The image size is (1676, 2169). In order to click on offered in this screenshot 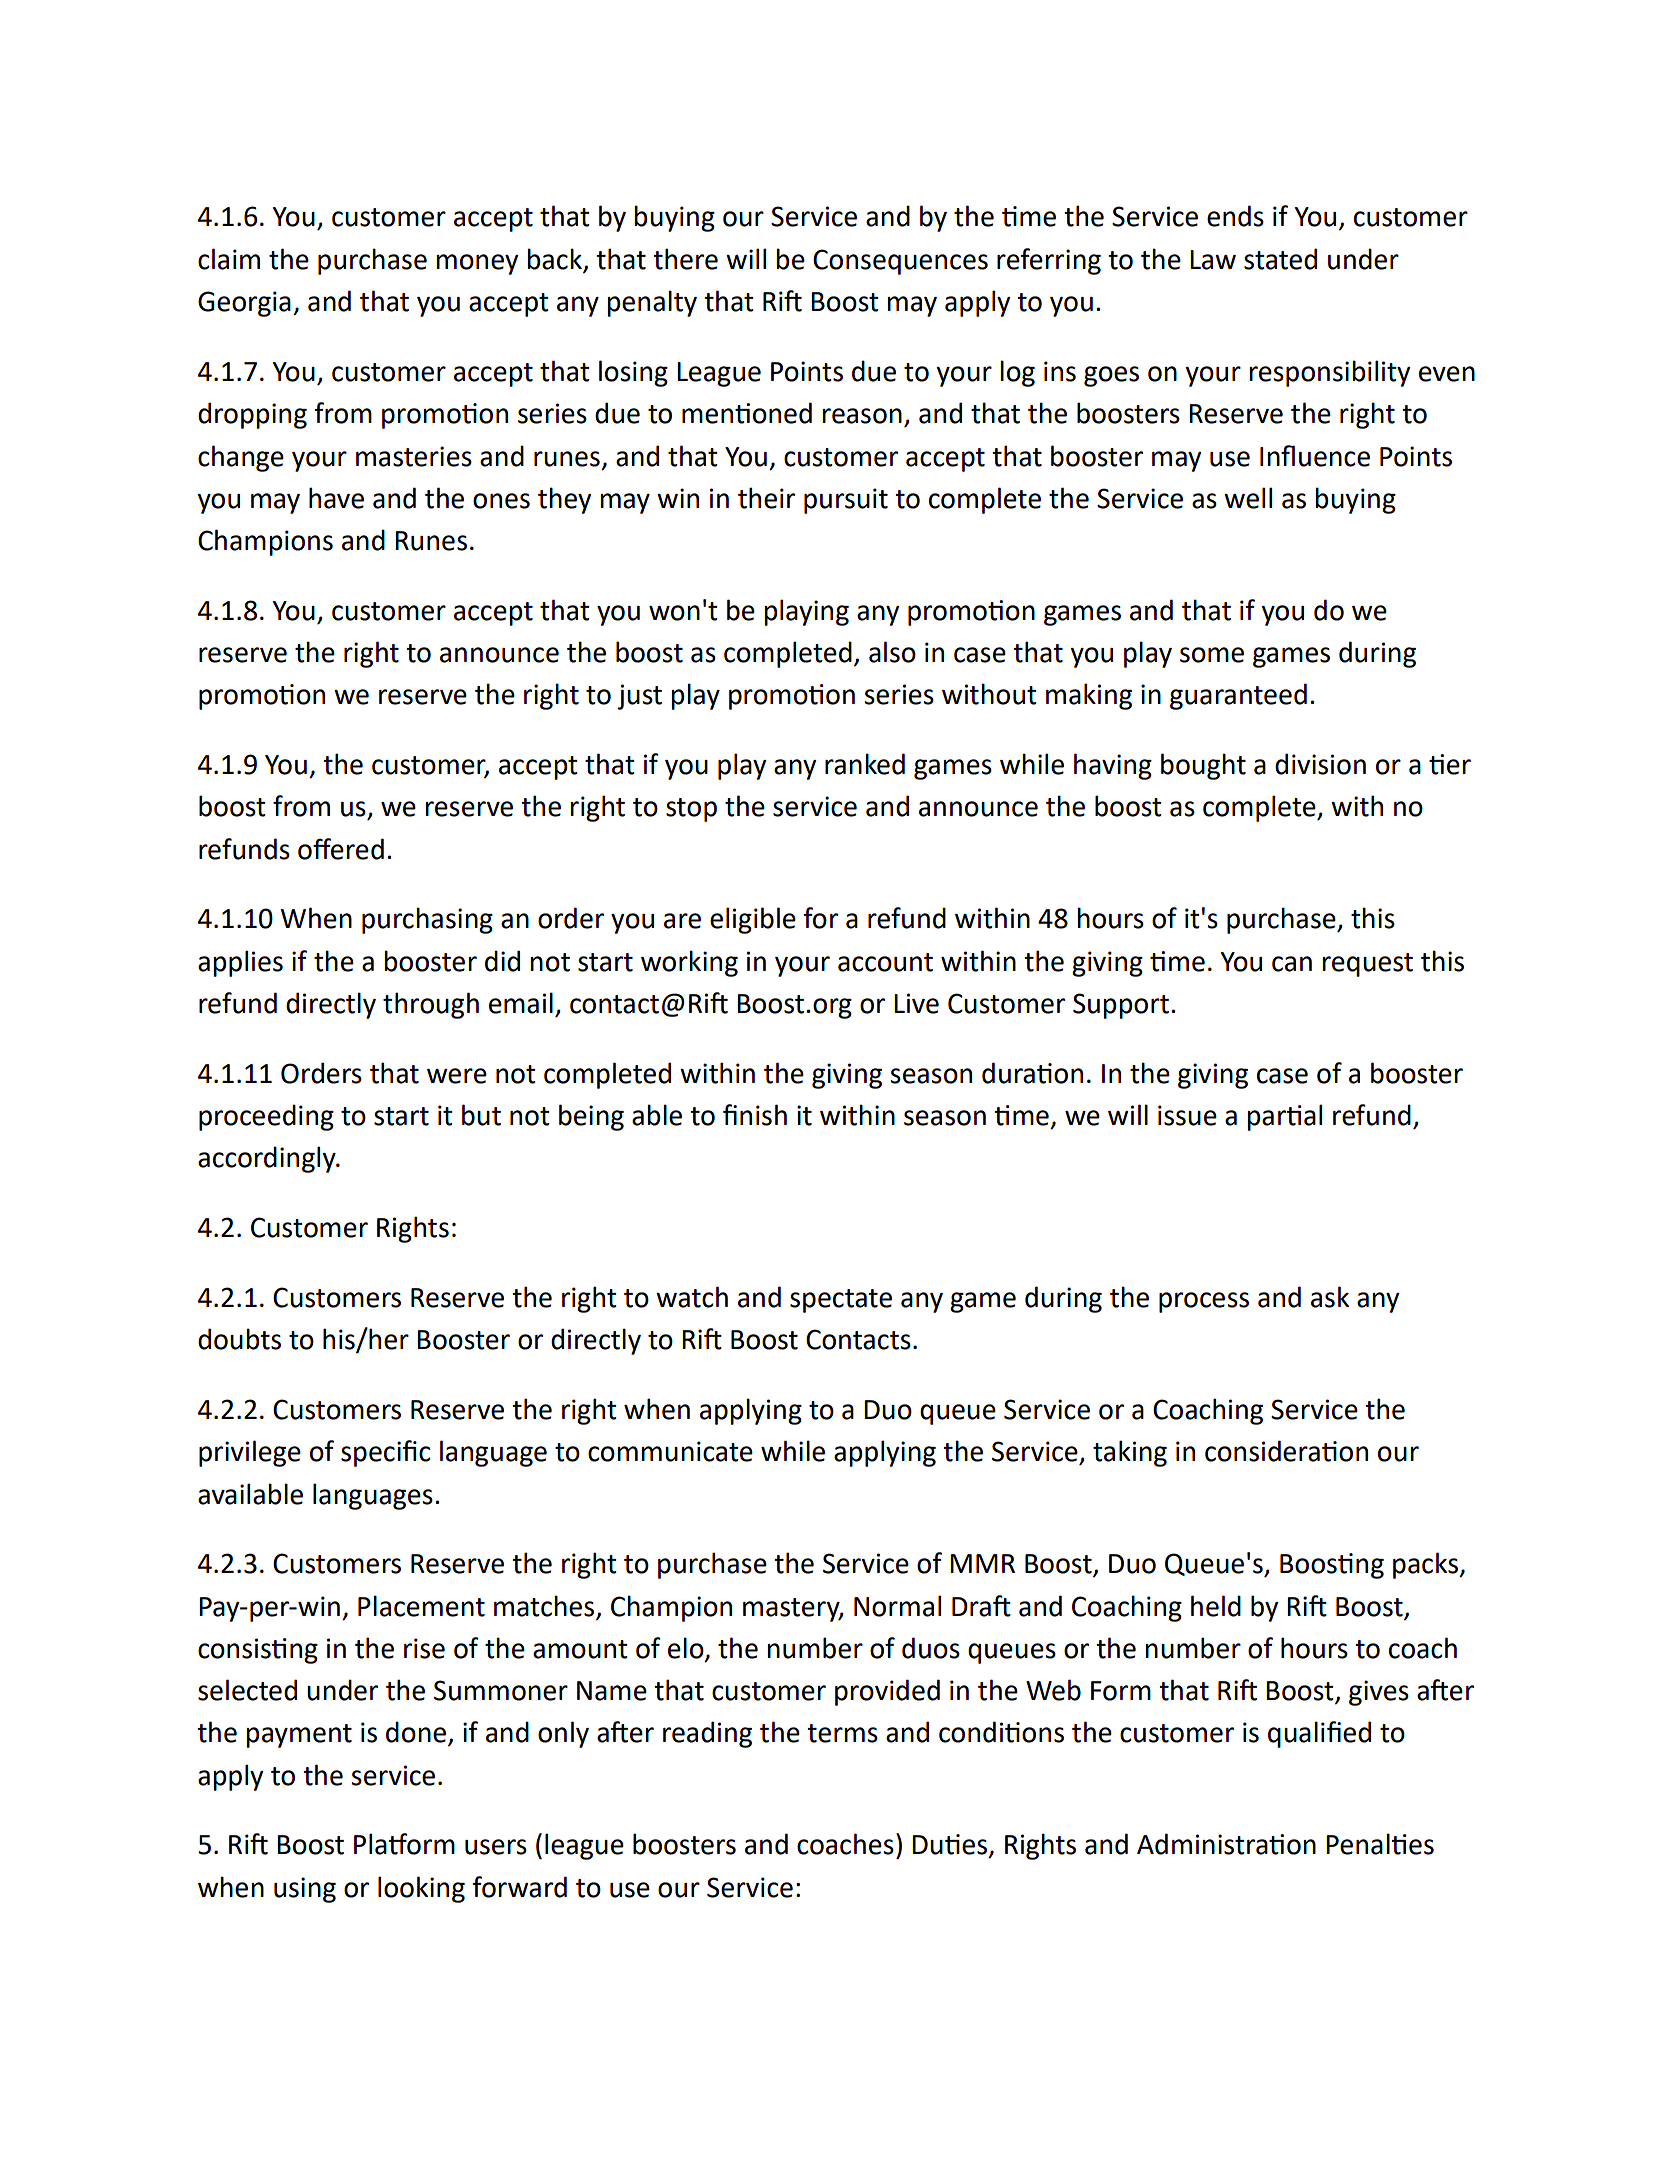, I will do `click(341, 849)`.
